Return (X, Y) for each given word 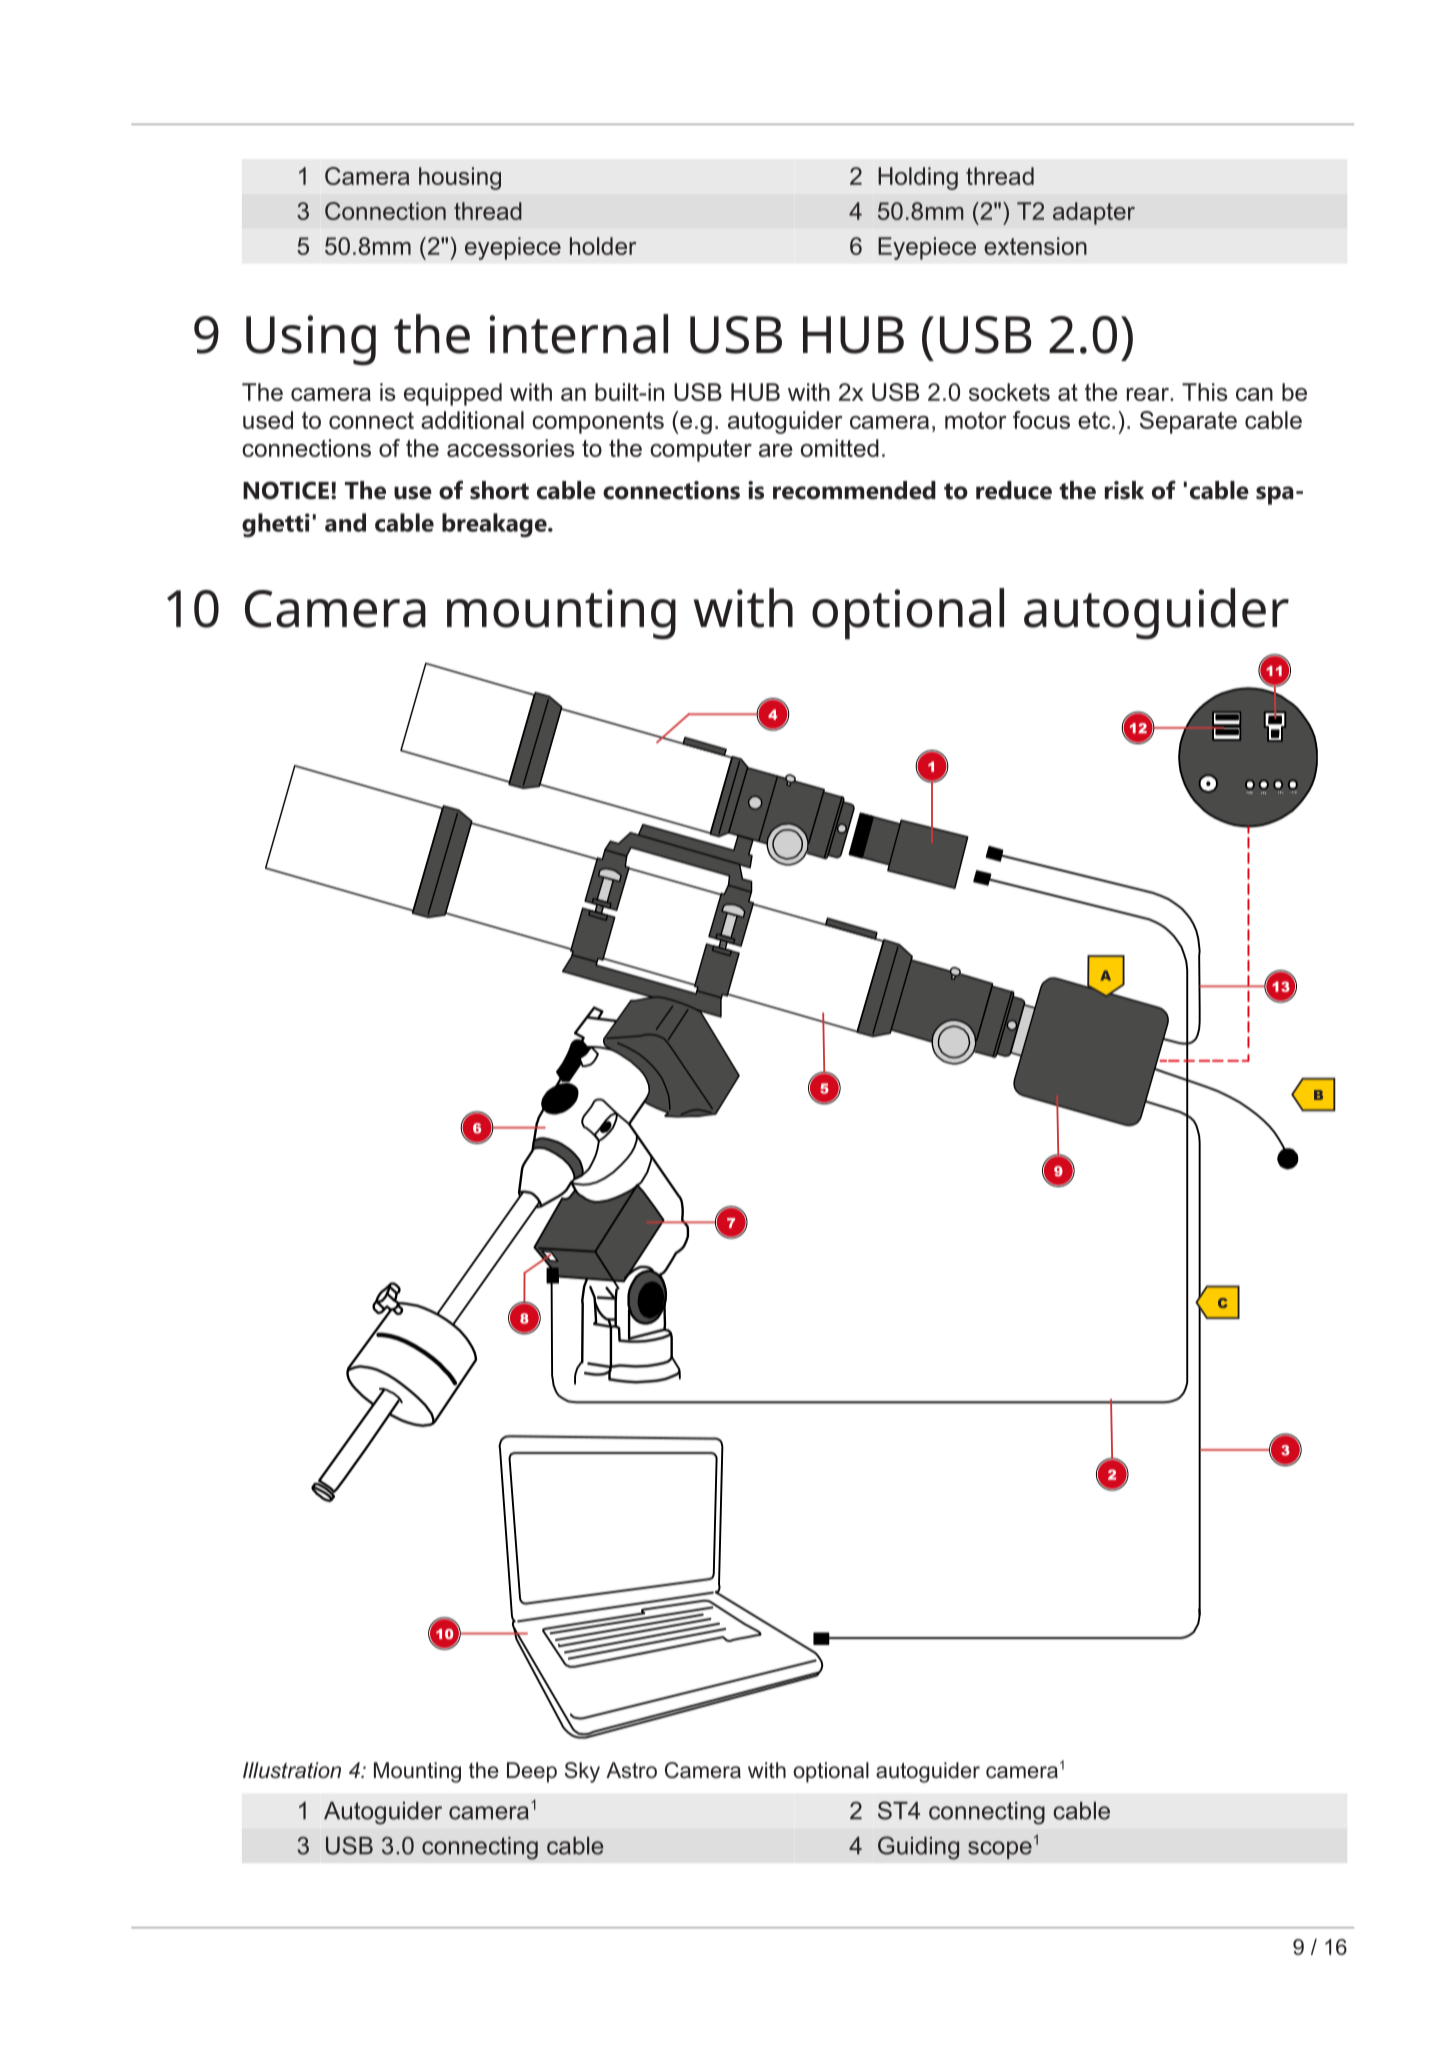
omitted (840, 448)
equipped (453, 394)
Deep (532, 1772)
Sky (582, 1772)
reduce (1014, 490)
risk (1124, 490)
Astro (631, 1770)
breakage (495, 525)
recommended (854, 490)
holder (603, 246)
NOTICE (286, 490)
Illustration (292, 1770)
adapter (1094, 213)
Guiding (918, 1848)
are (776, 450)
